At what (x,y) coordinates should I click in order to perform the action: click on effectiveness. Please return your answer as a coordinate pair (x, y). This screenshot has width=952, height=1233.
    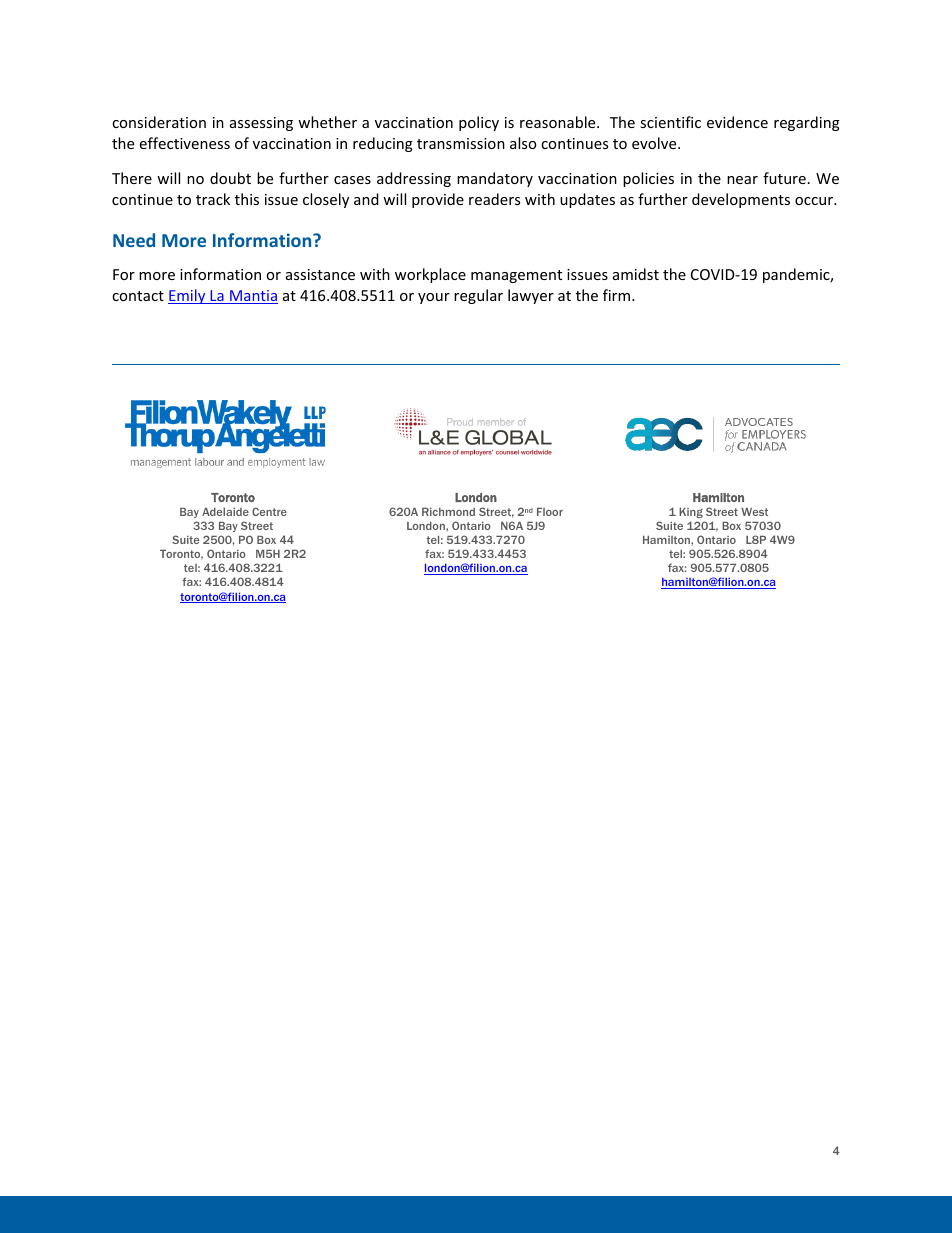
    Looking at the image, I should click on (185, 143).
